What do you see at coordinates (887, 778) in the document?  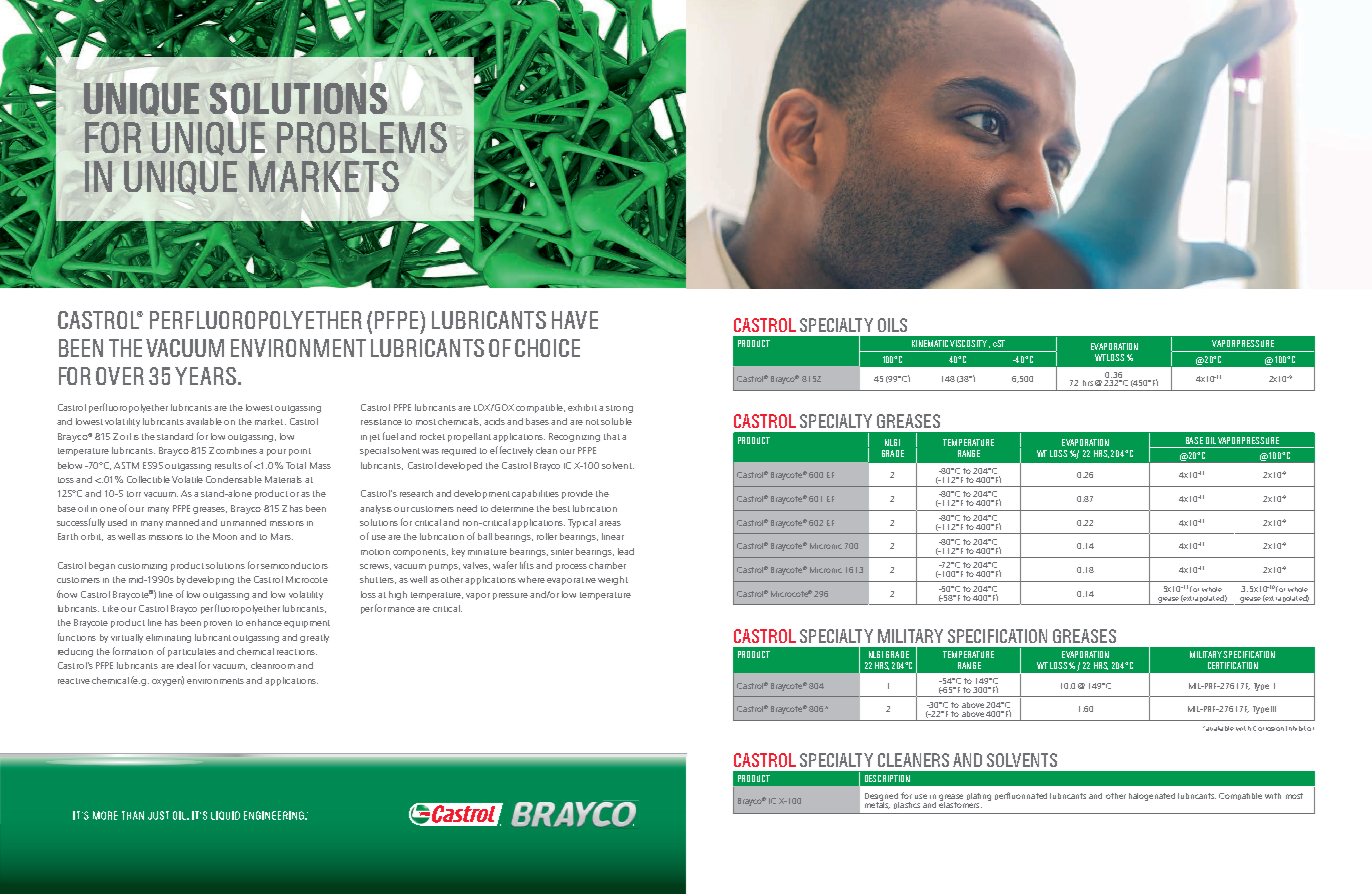 I see `DESCRIPTION` at bounding box center [887, 778].
